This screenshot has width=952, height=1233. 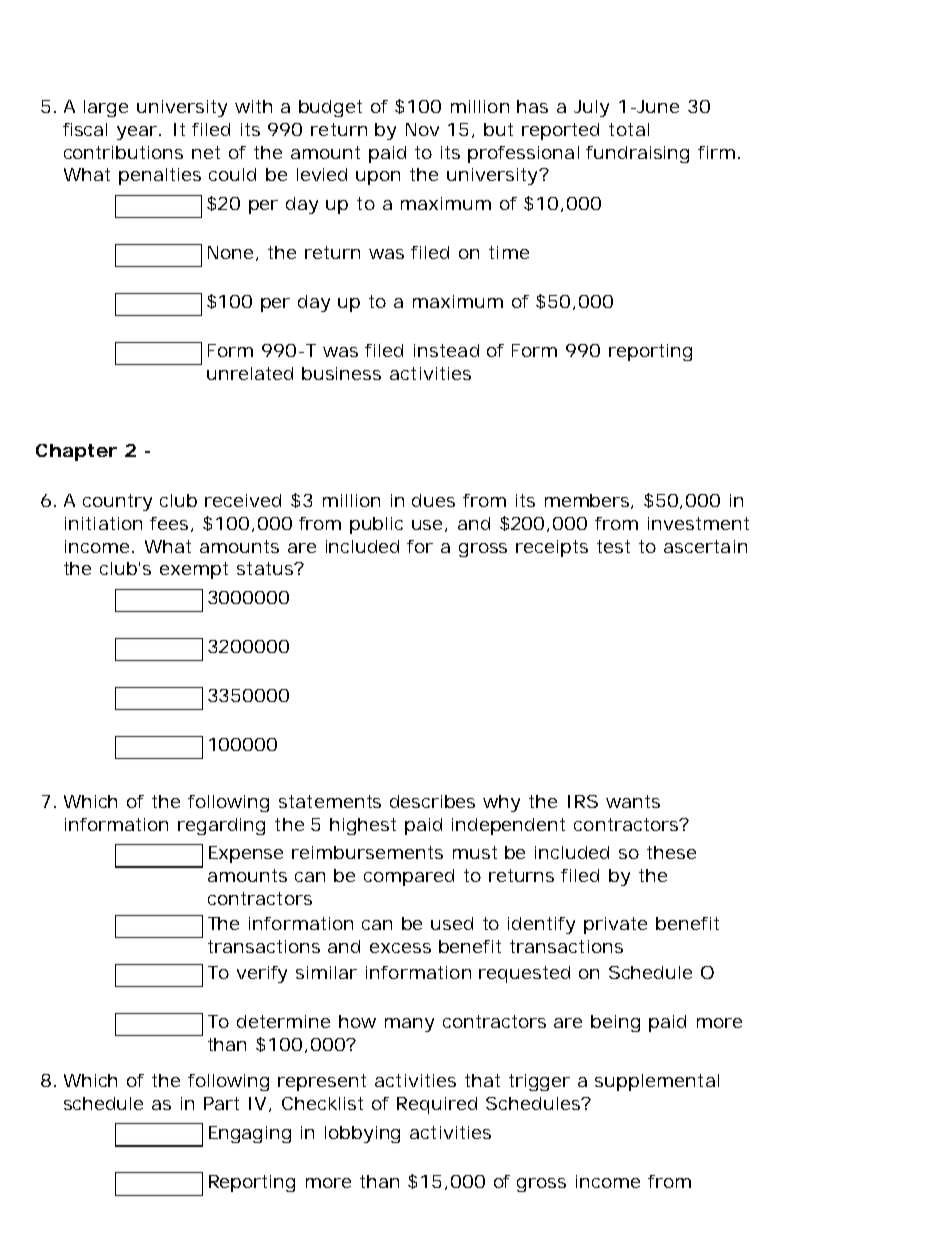 I want to click on test, so click(x=613, y=546).
